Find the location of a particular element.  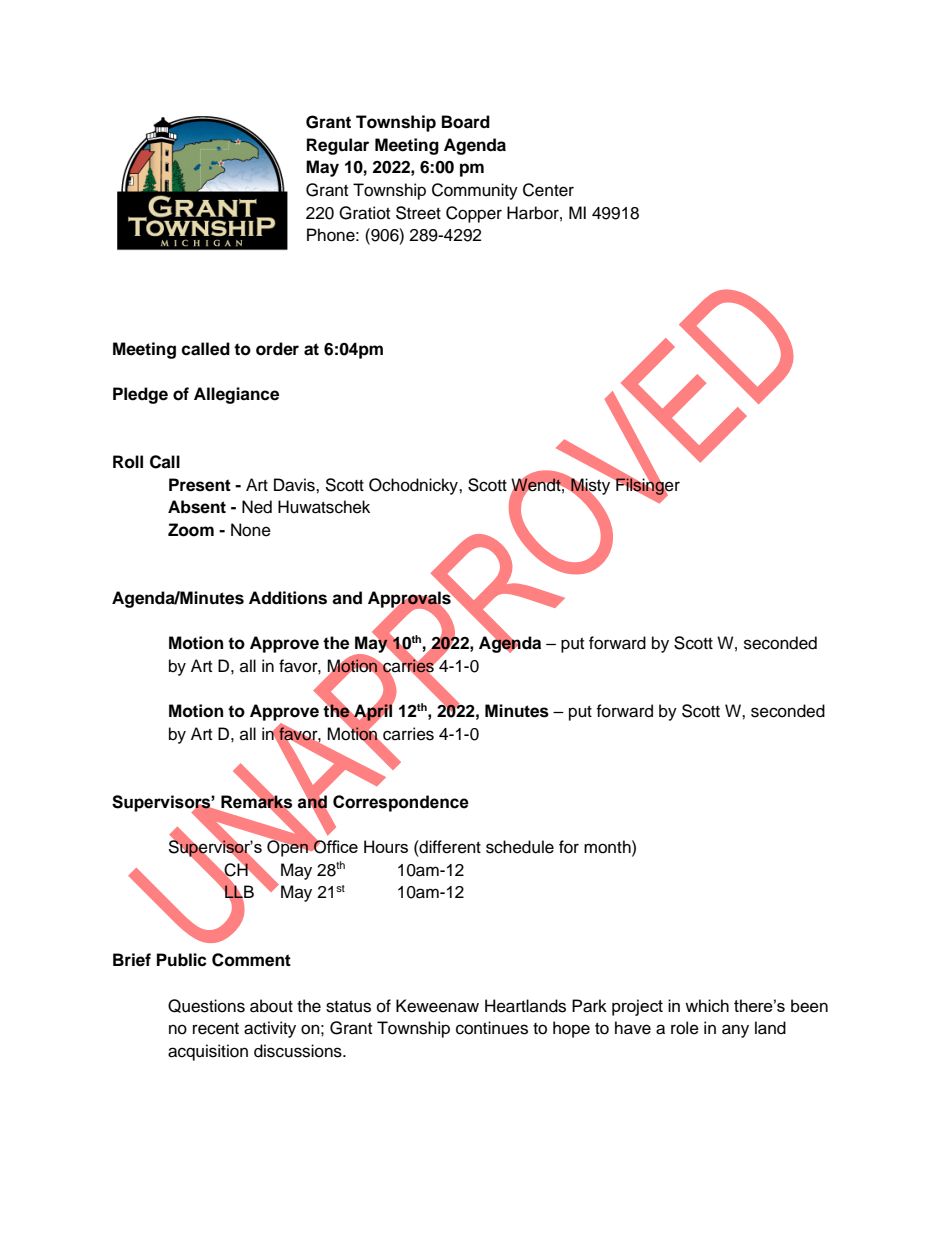

Center is located at coordinates (548, 190).
